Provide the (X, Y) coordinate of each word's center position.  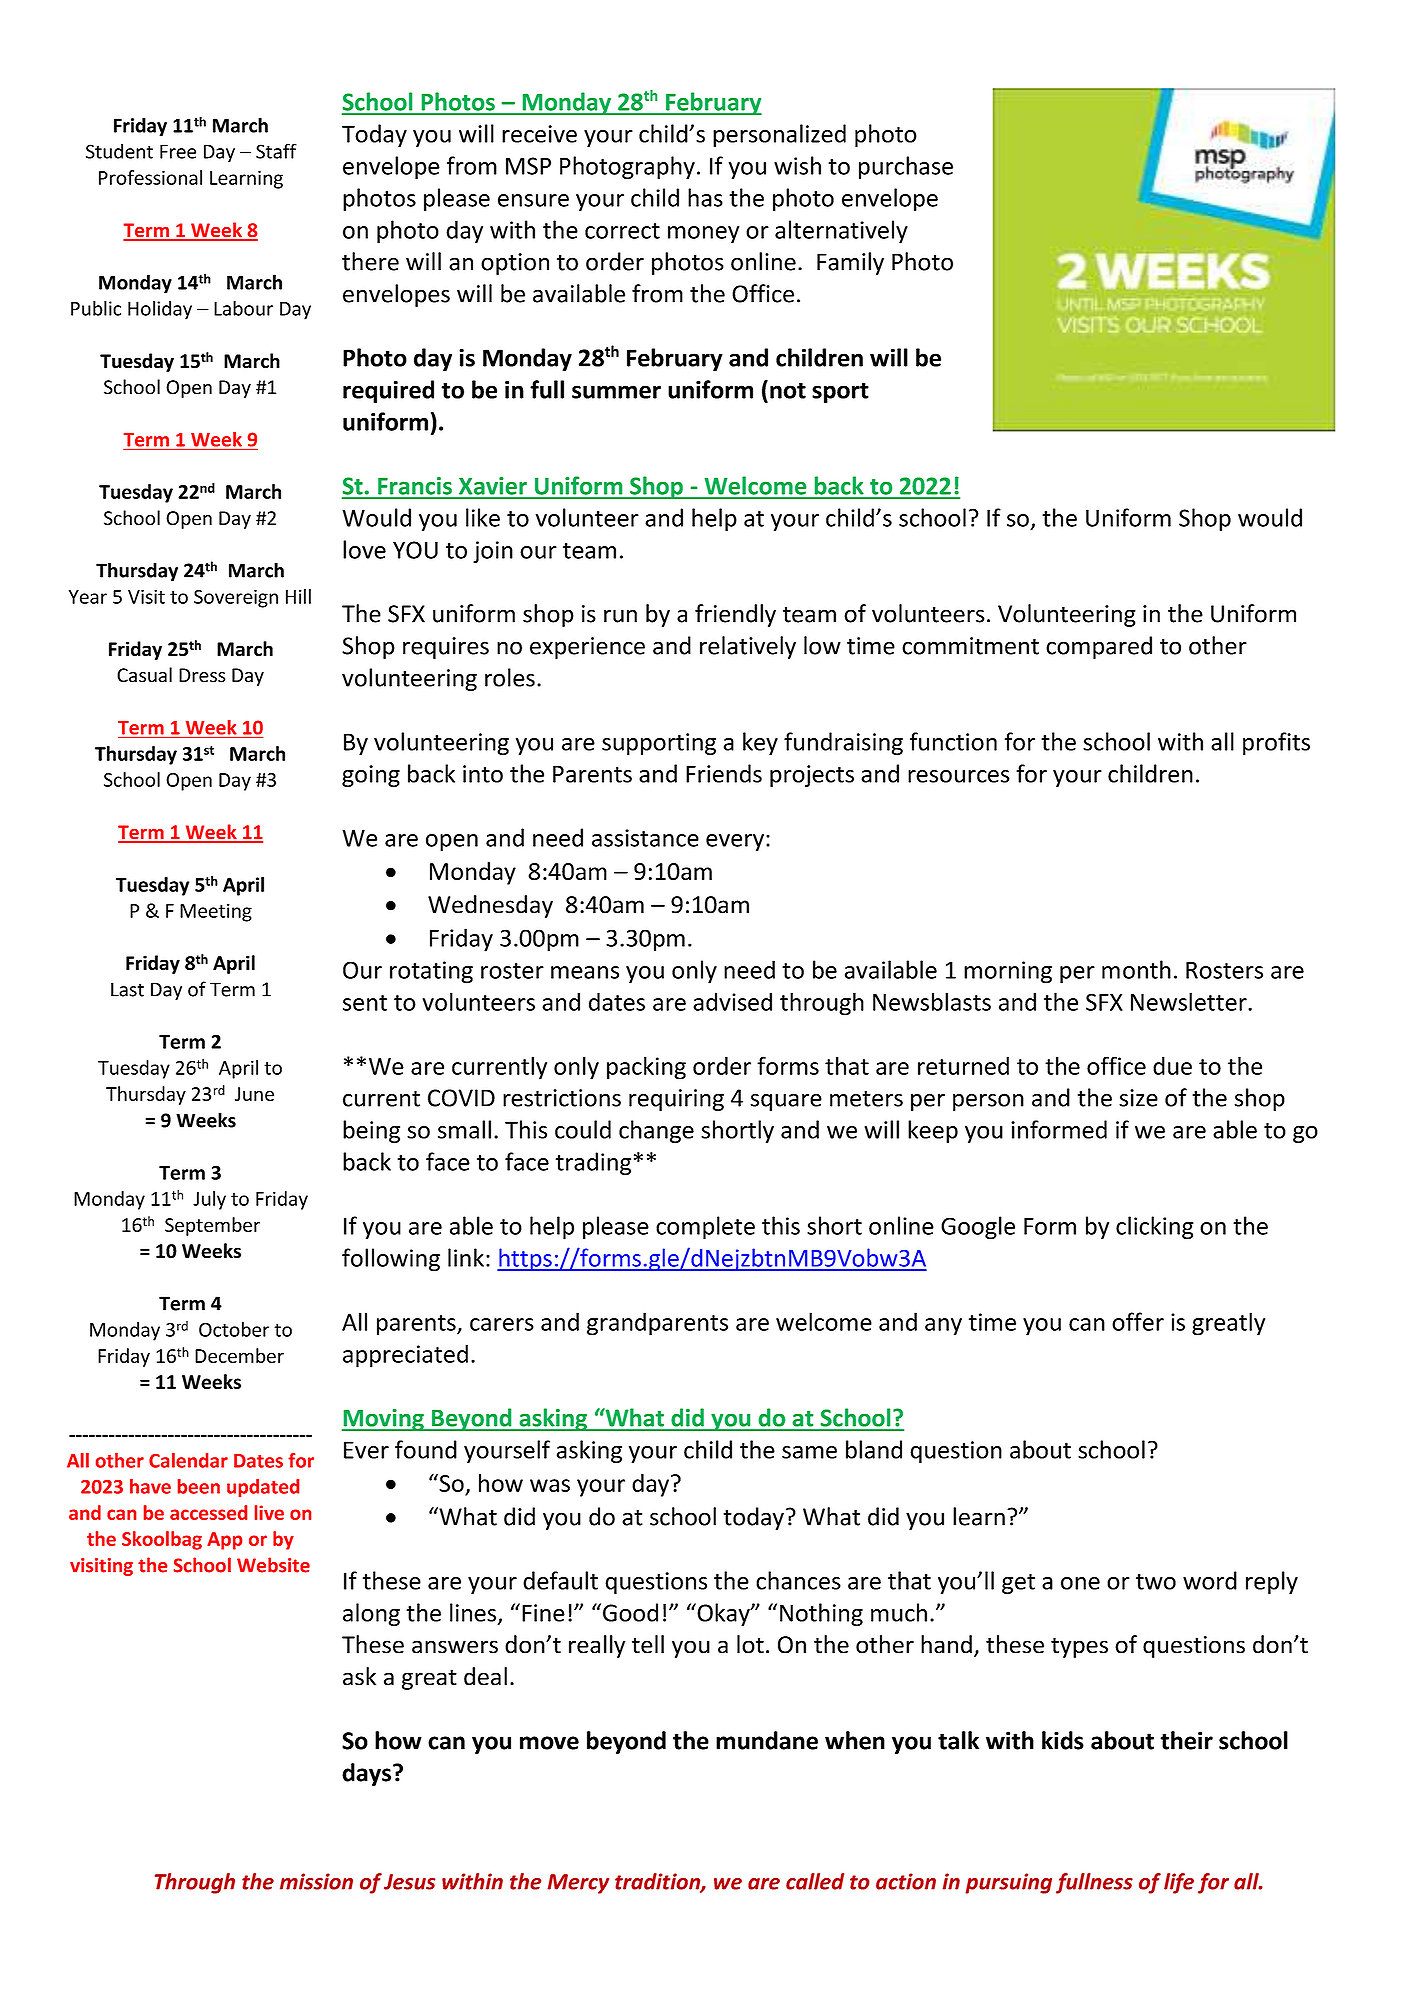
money (704, 235)
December (239, 1355)
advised (732, 1001)
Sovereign (236, 598)
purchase (906, 167)
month (1136, 969)
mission (316, 1881)
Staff (276, 151)
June (254, 1094)
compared (1099, 647)
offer (1138, 1321)
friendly (735, 615)
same (809, 1452)
